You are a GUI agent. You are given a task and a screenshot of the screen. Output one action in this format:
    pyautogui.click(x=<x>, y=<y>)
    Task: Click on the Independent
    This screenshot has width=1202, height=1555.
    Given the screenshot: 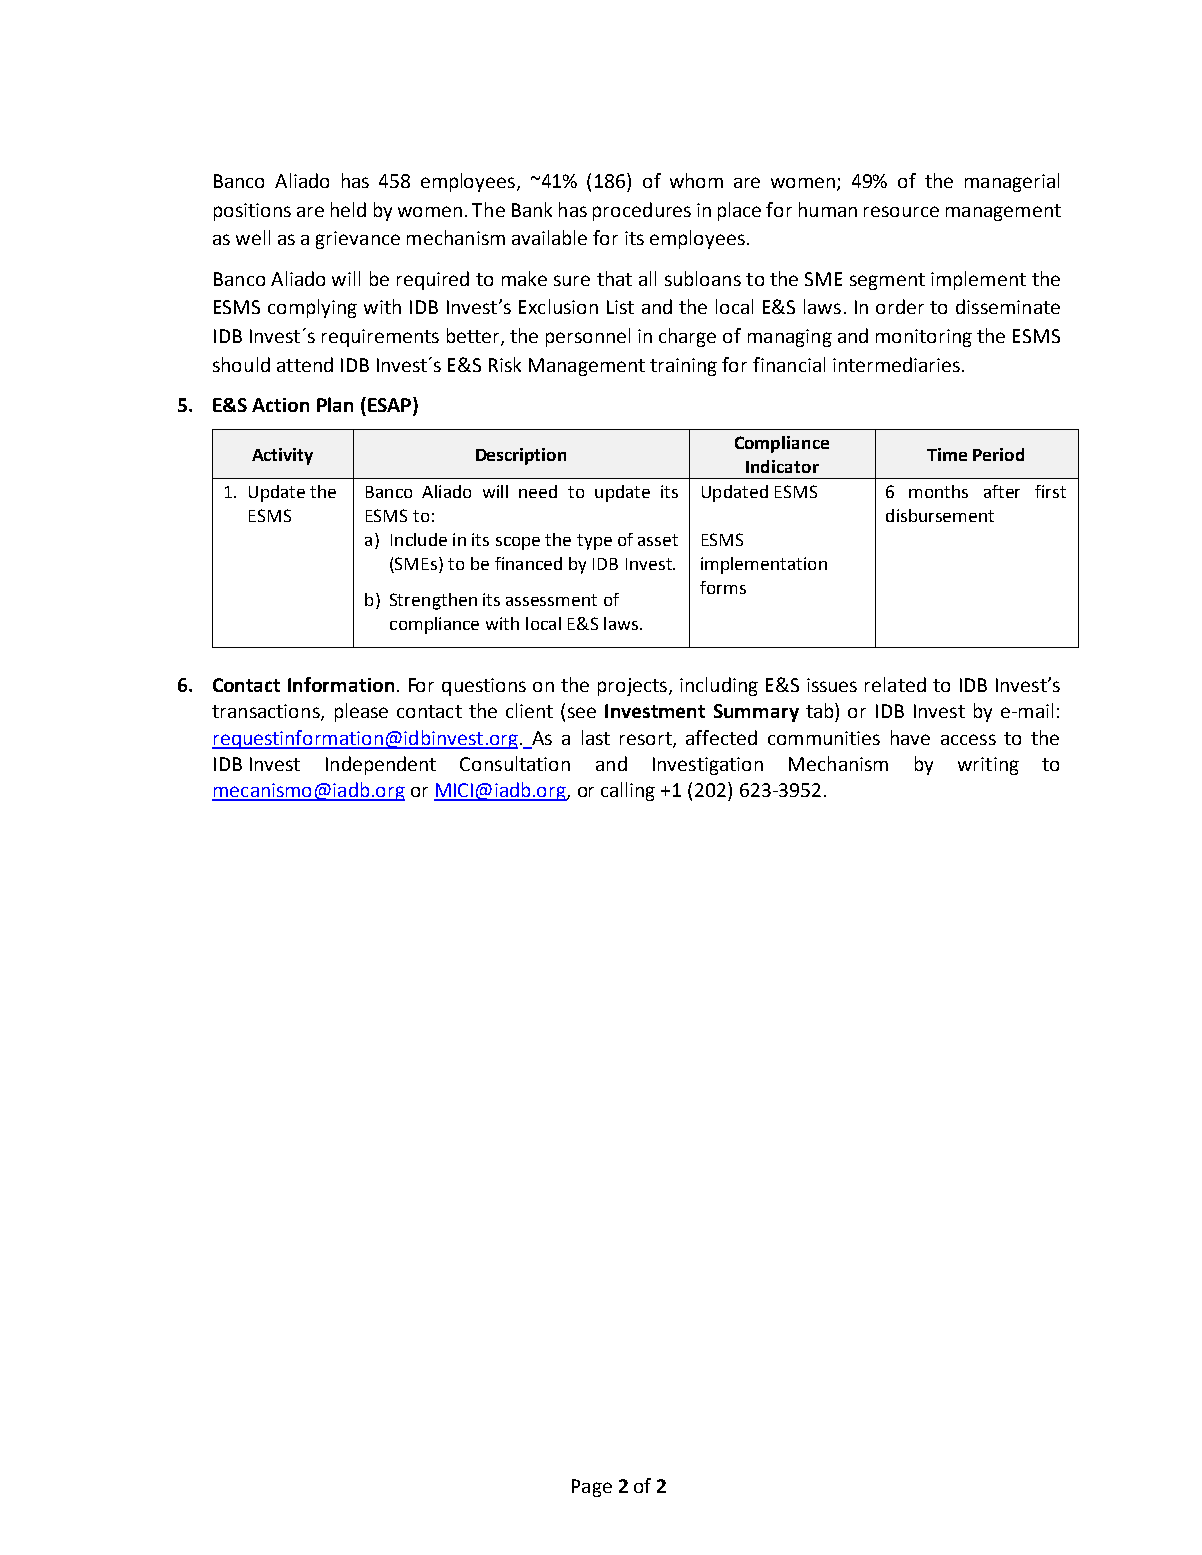 What is the action you would take?
    pyautogui.click(x=381, y=765)
